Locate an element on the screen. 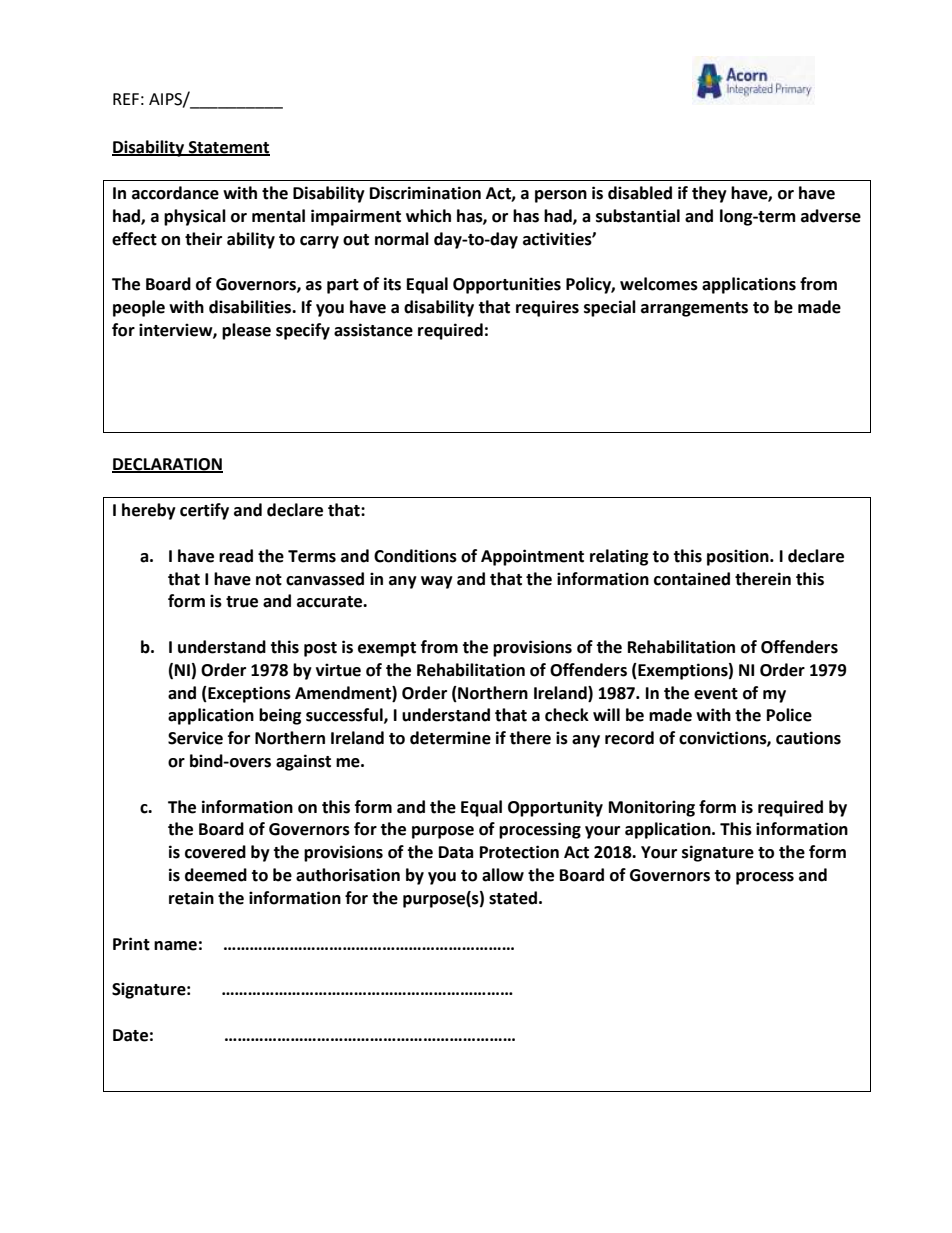 The width and height of the screenshot is (952, 1233). Statement is located at coordinates (228, 148).
